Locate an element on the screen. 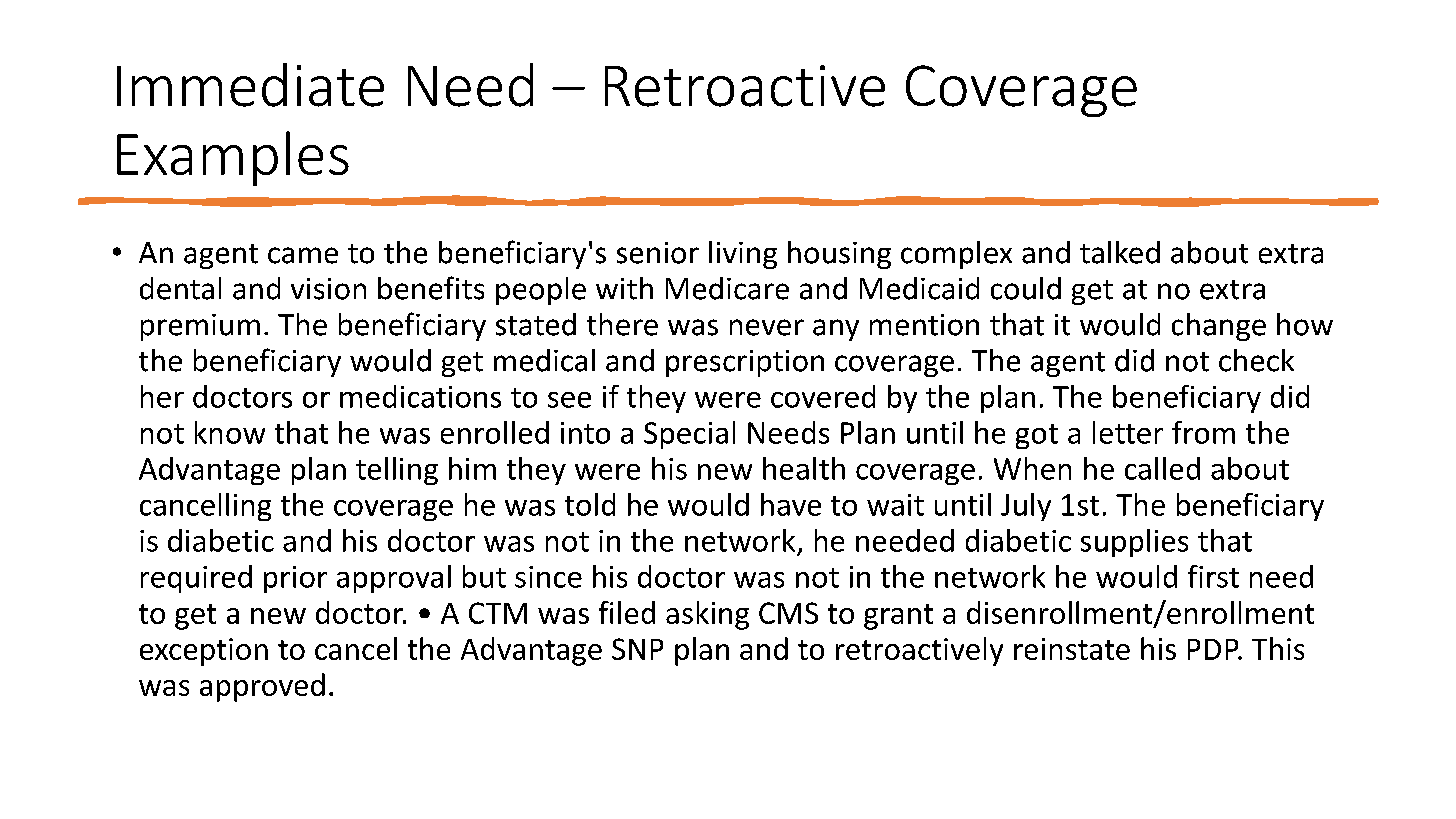  check is located at coordinates (1256, 360).
